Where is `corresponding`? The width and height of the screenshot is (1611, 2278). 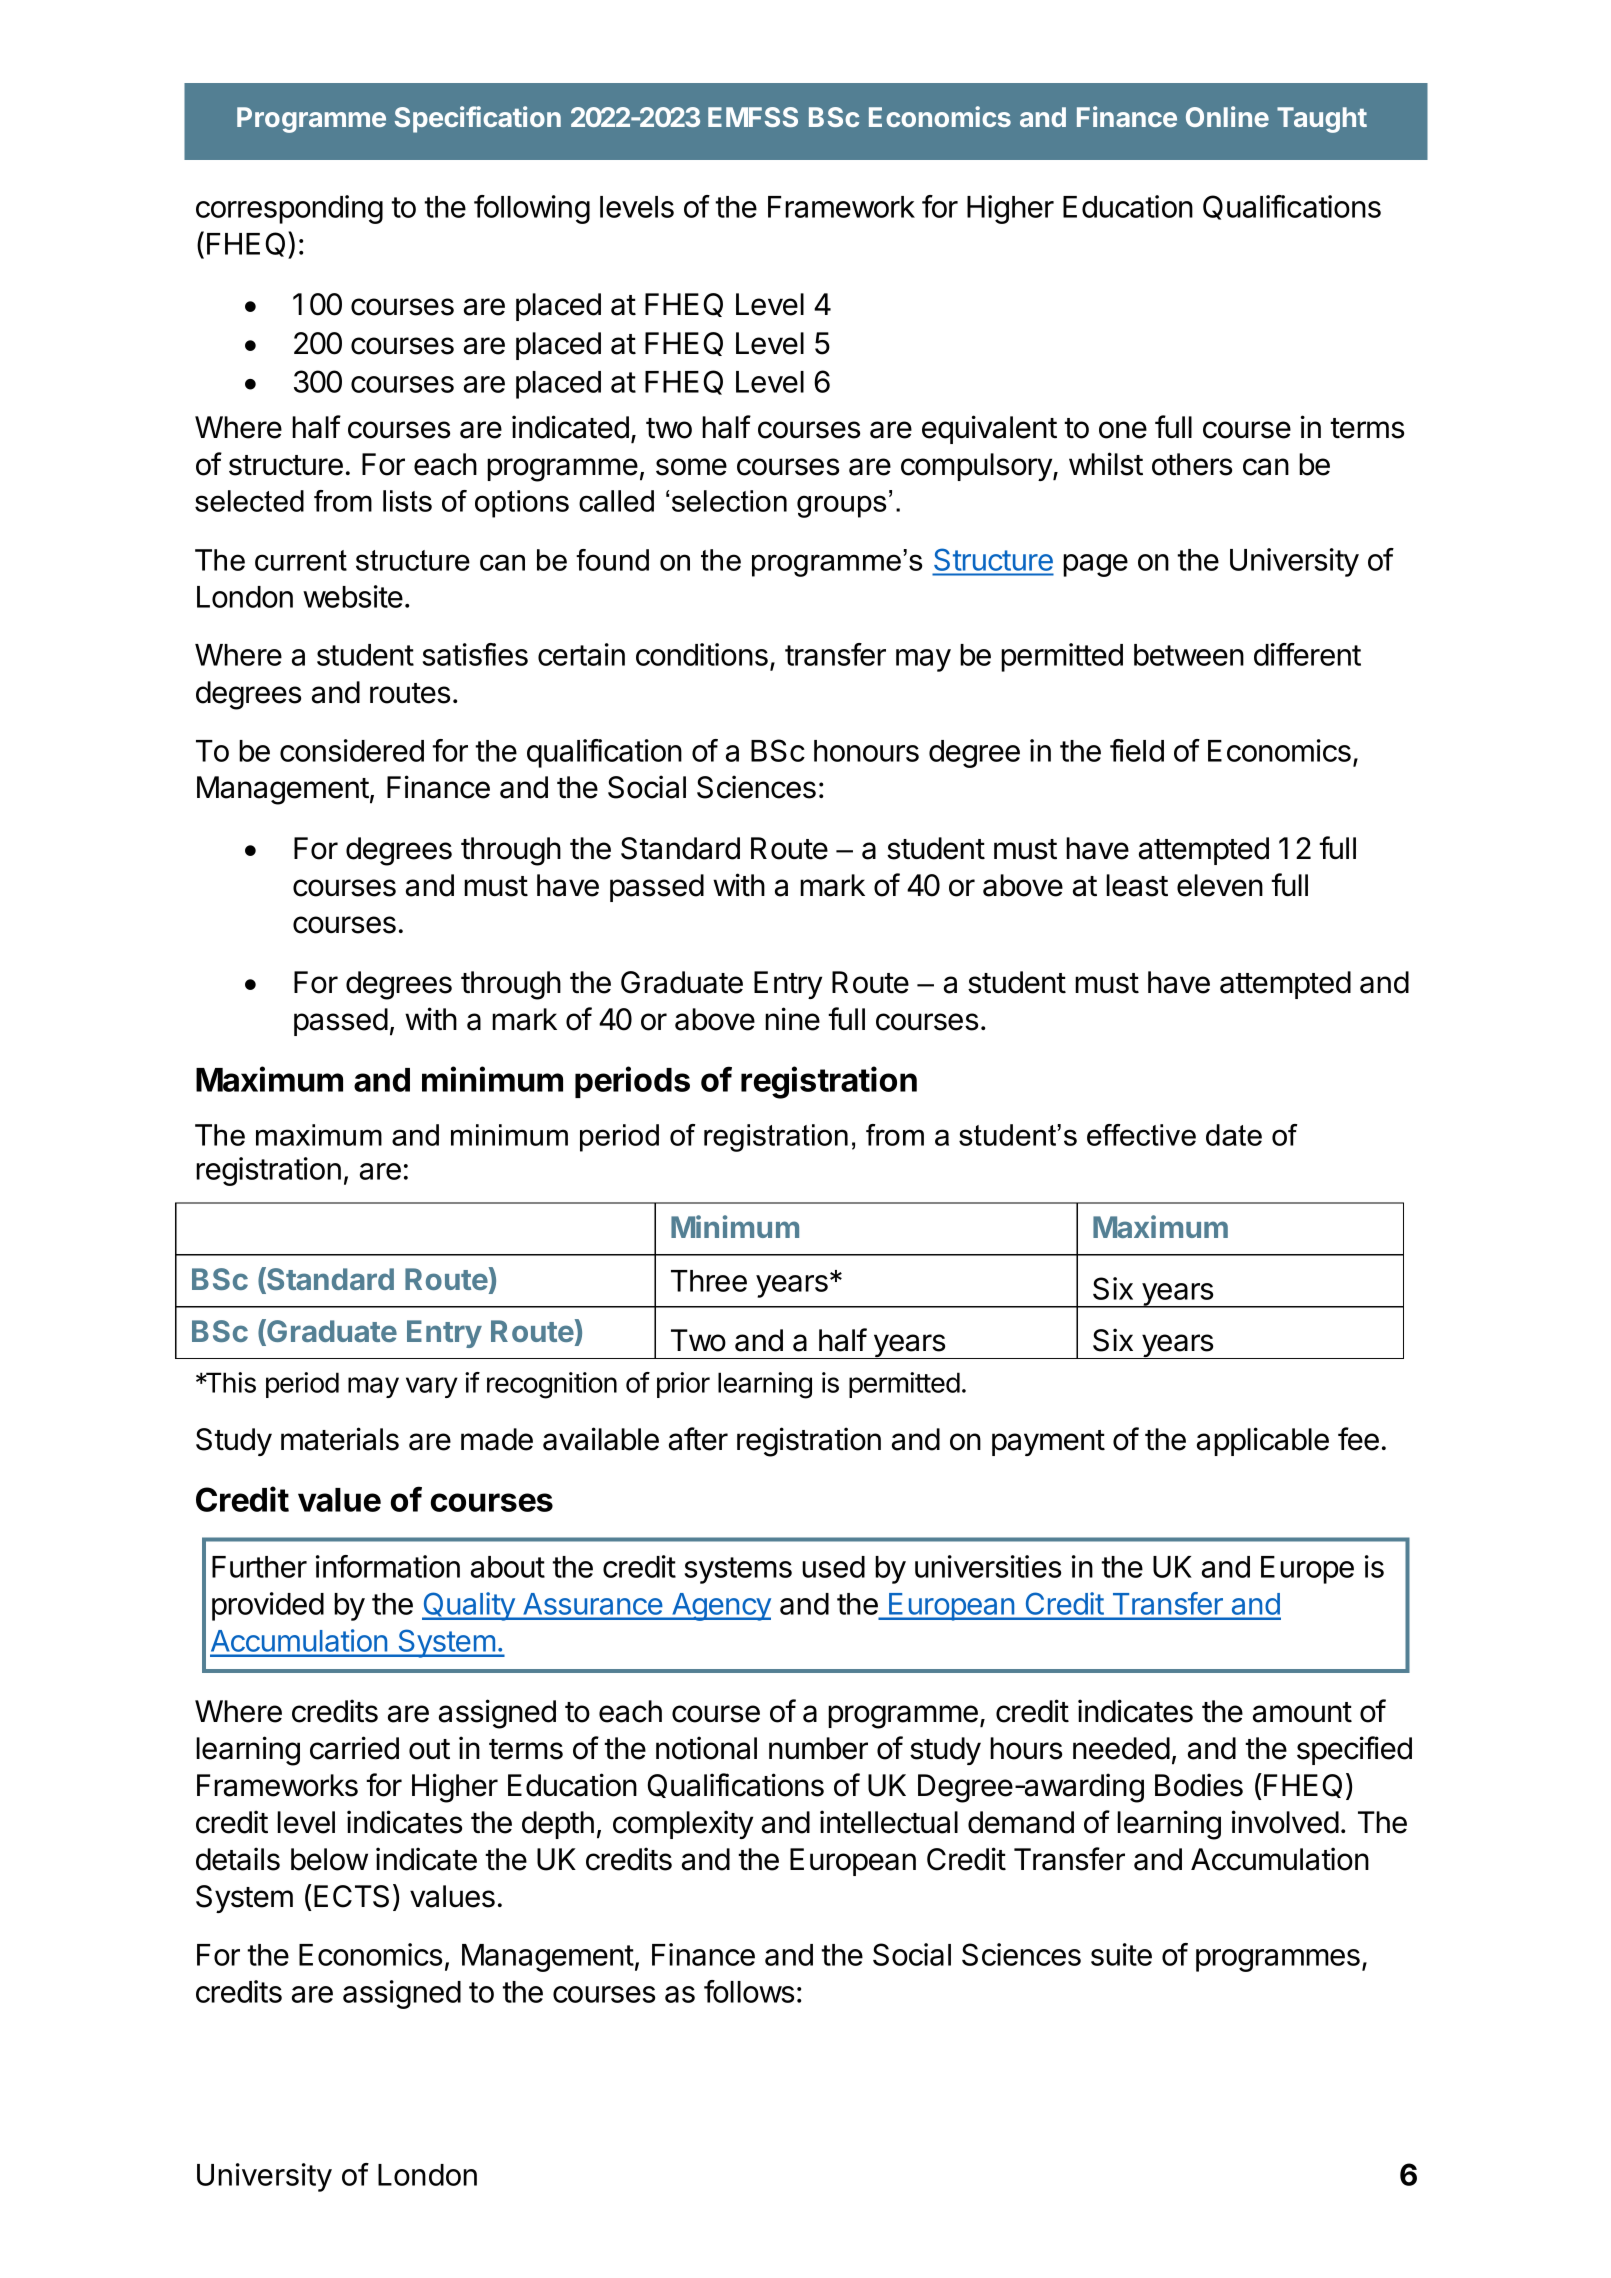
corresponding is located at coordinates (289, 209).
